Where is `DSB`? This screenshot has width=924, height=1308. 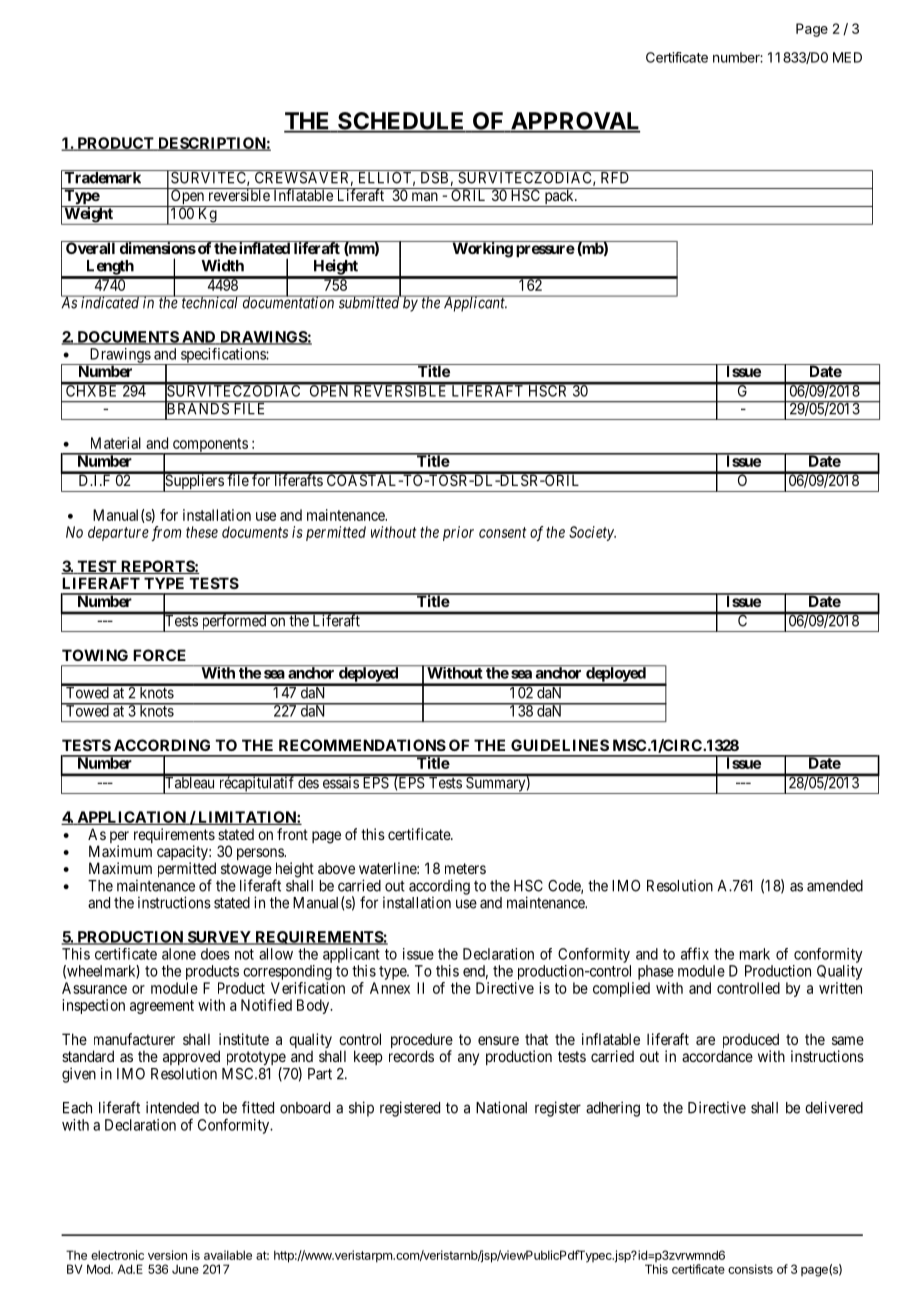
DSB is located at coordinates (434, 177).
